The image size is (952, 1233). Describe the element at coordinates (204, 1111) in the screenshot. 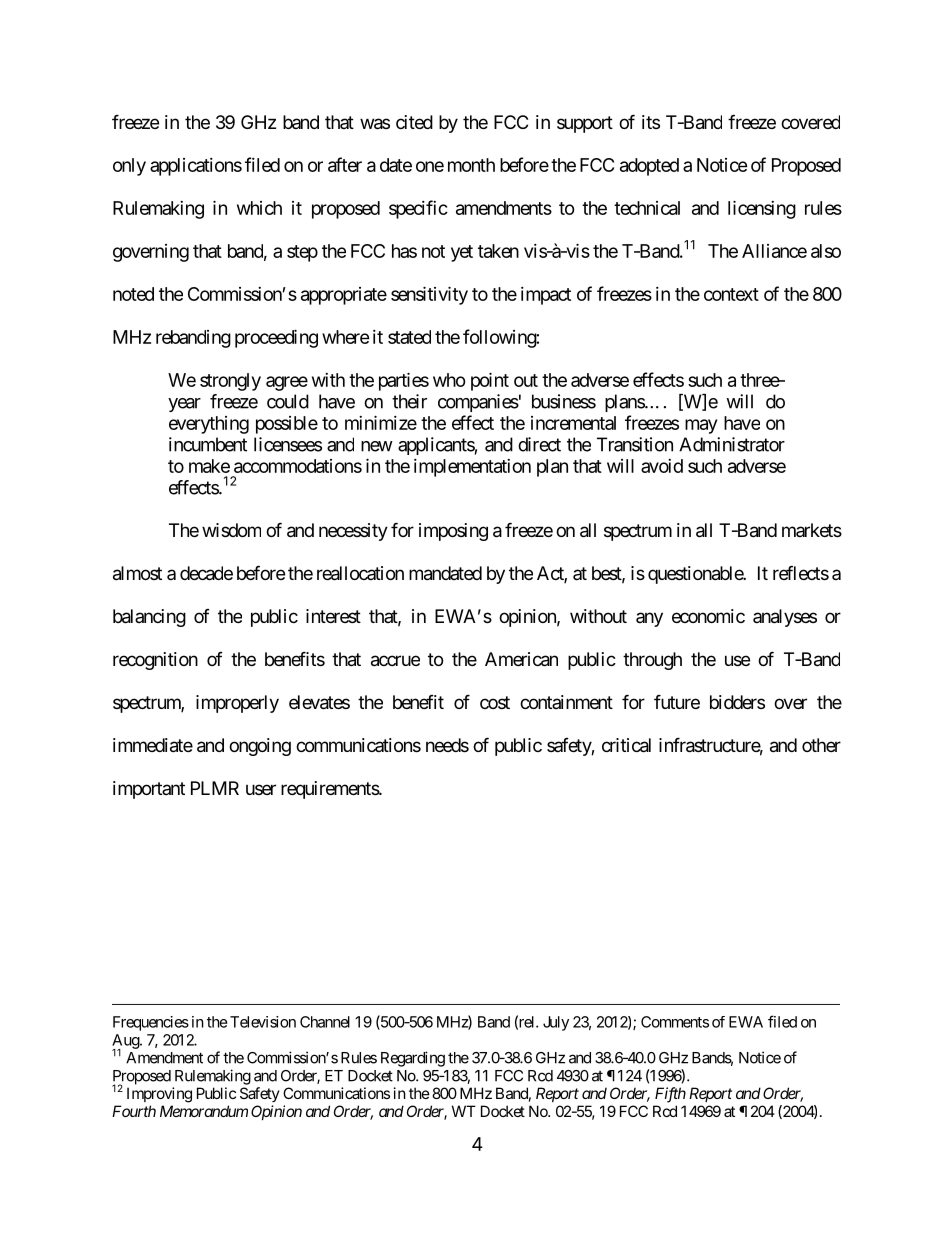

I see `Memorandum` at that location.
